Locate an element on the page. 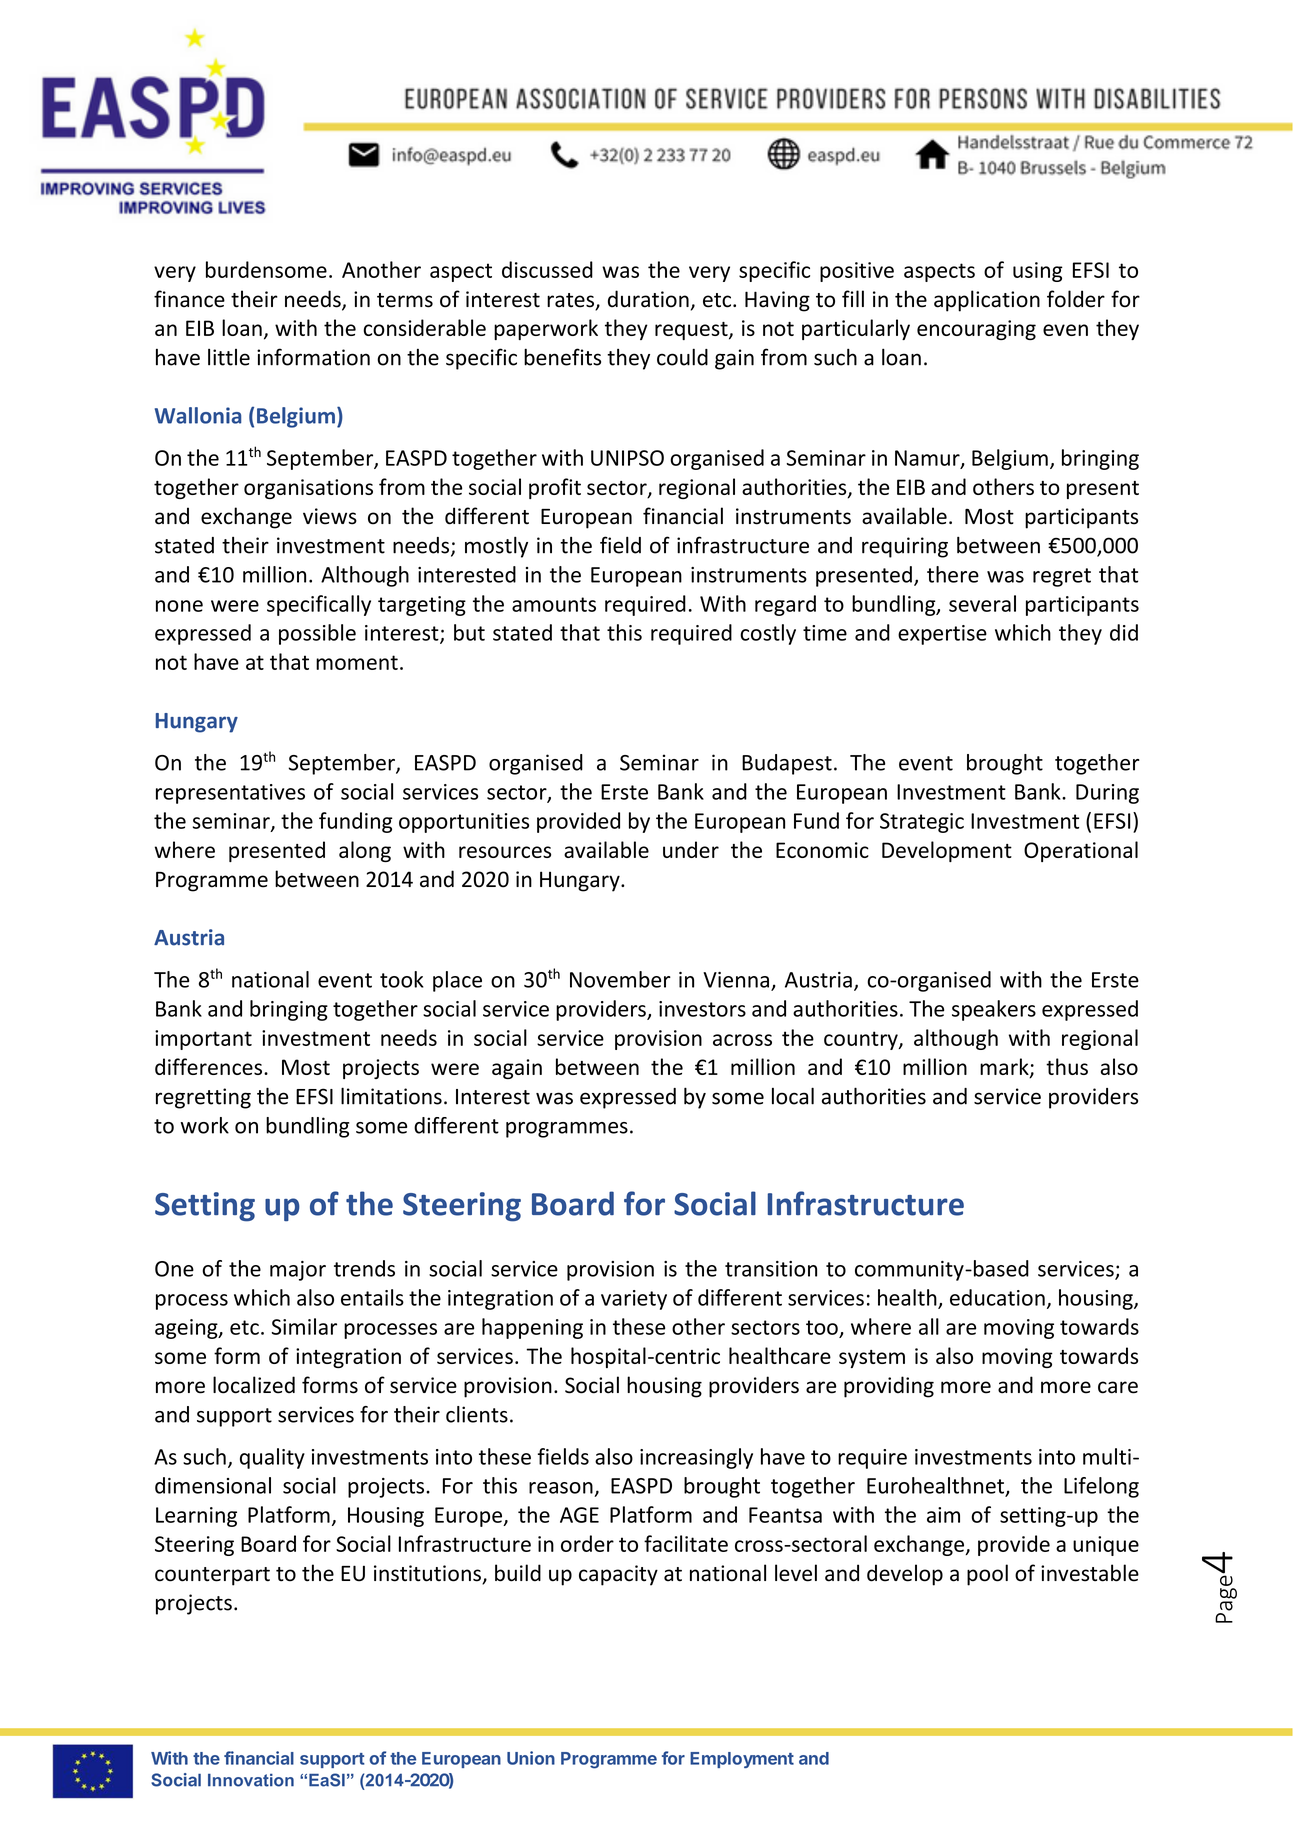  Employment is located at coordinates (742, 1760).
